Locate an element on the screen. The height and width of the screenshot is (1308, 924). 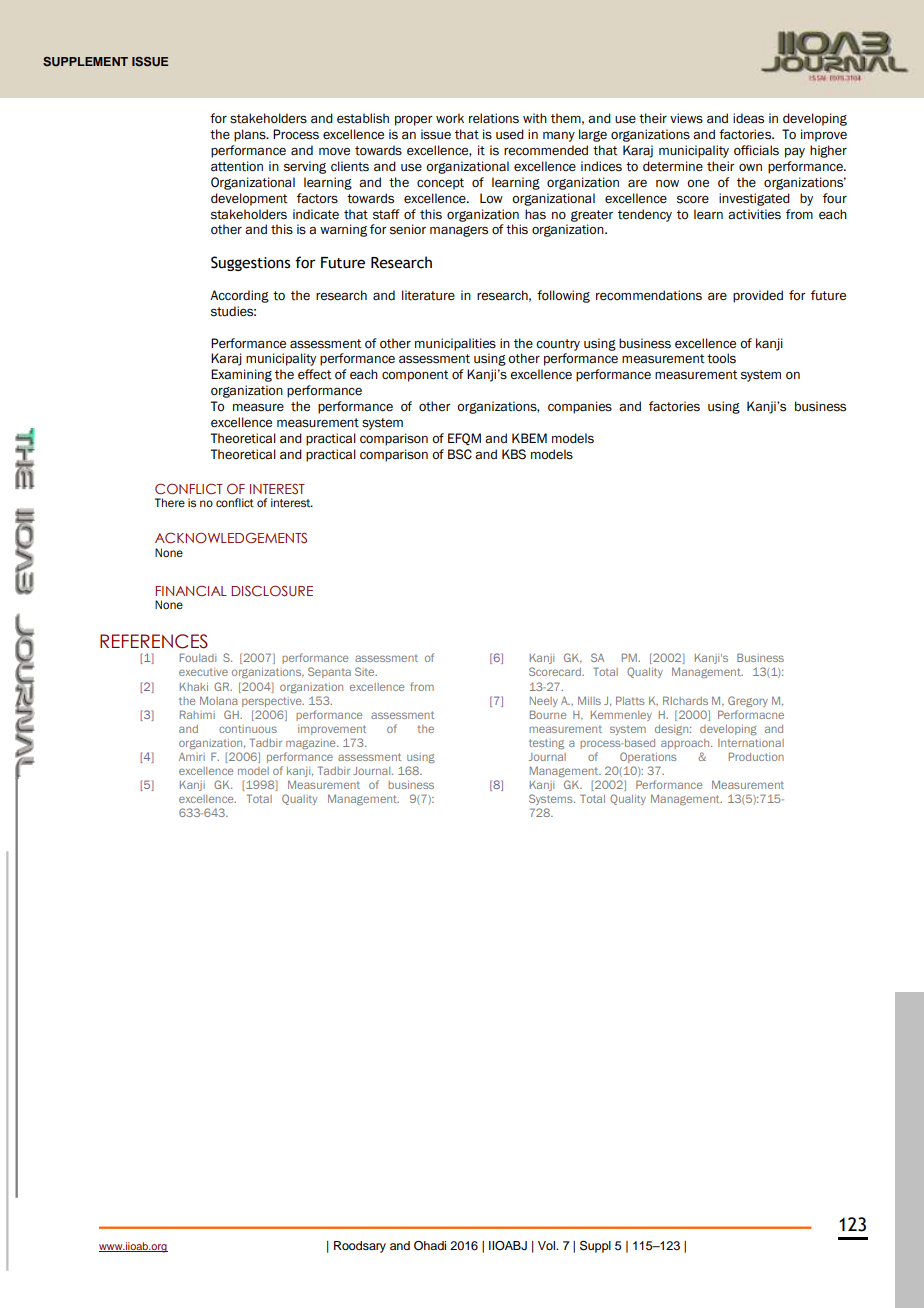
Vol is located at coordinates (547, 1245).
